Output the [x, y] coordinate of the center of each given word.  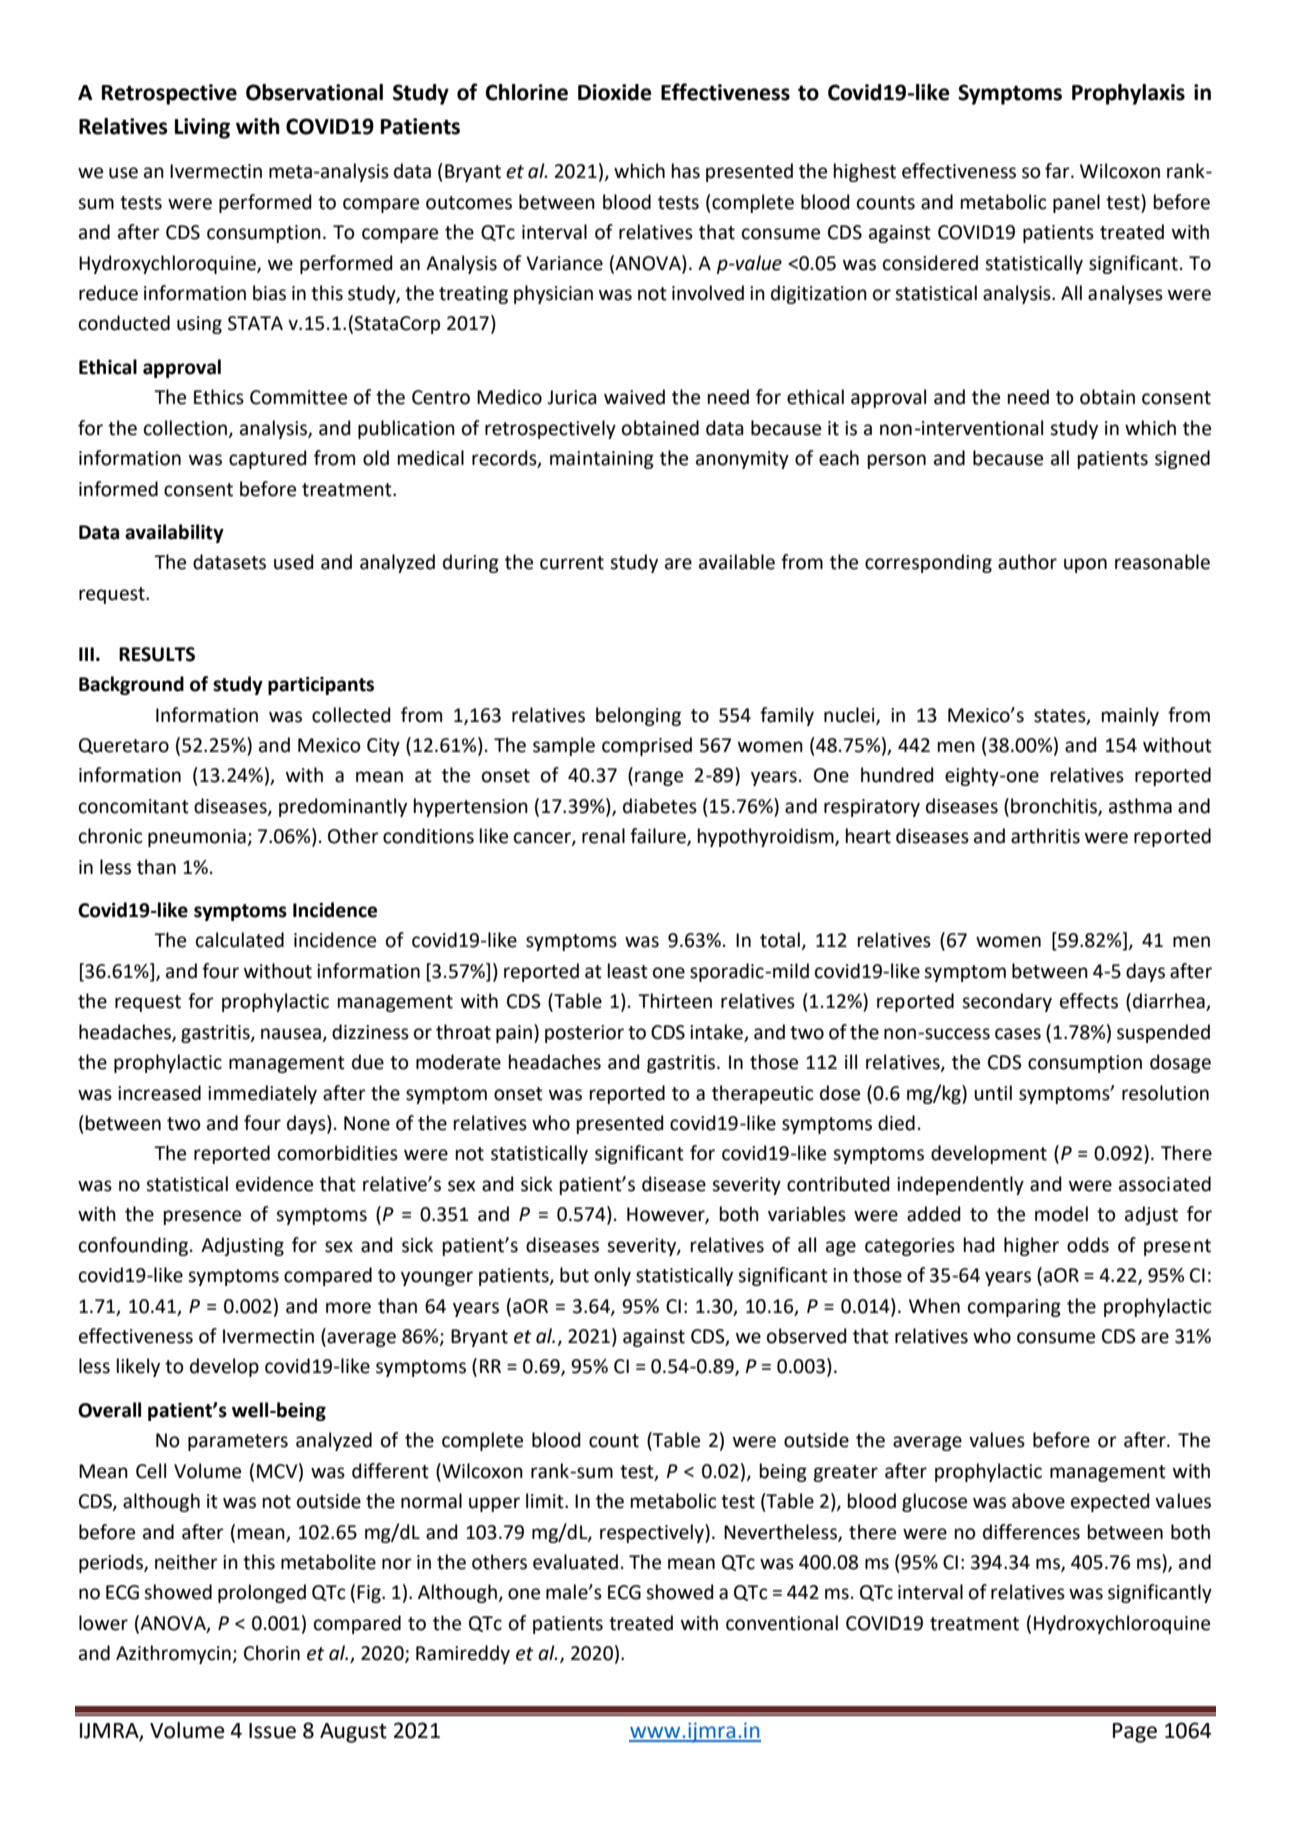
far [1058, 171]
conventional [782, 1623]
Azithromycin [174, 1654]
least [628, 971]
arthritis [1045, 836]
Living [202, 128]
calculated [240, 940]
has [686, 171]
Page [1135, 1733]
